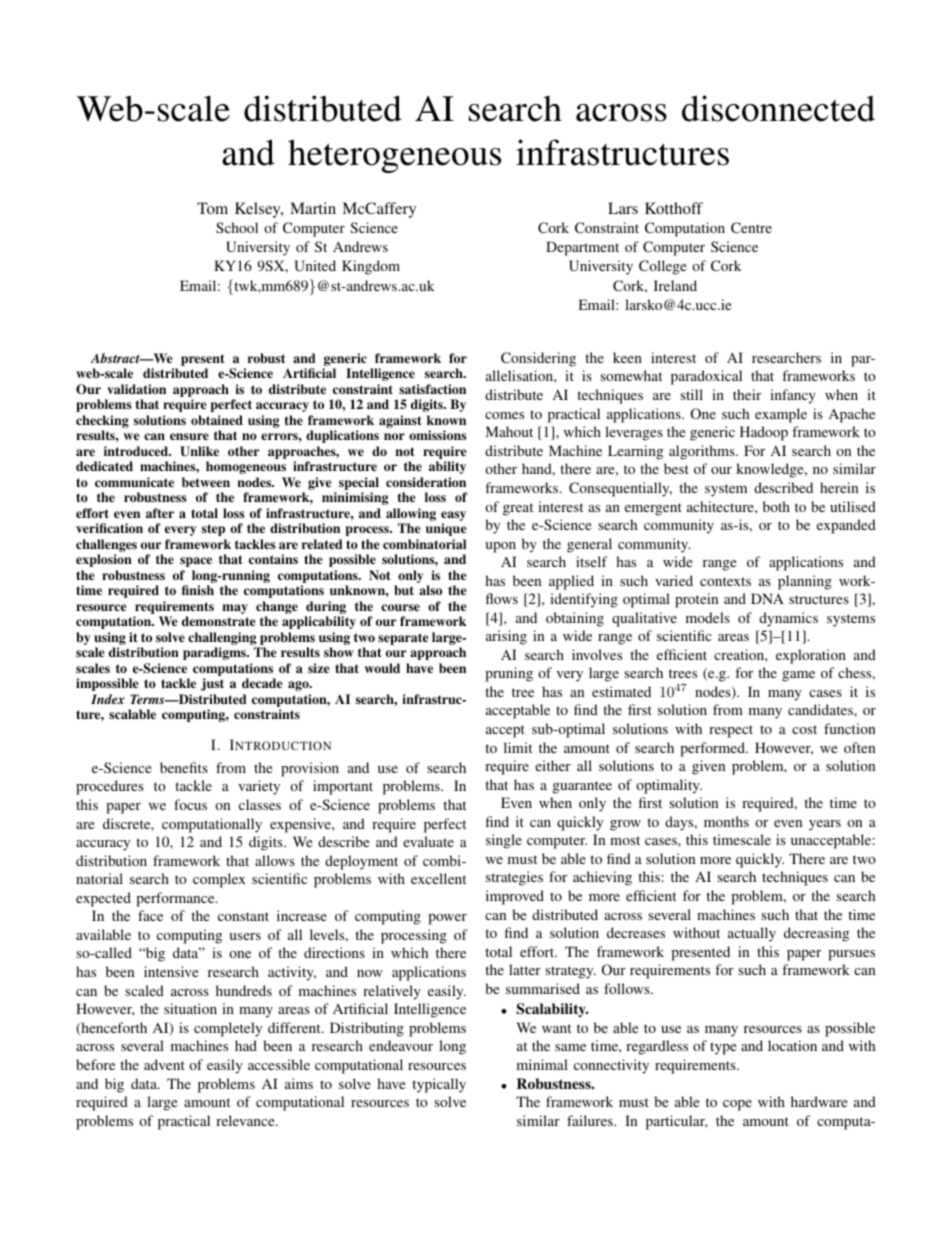 This screenshot has height=1233, width=952. I want to click on demonstrate, so click(218, 621).
